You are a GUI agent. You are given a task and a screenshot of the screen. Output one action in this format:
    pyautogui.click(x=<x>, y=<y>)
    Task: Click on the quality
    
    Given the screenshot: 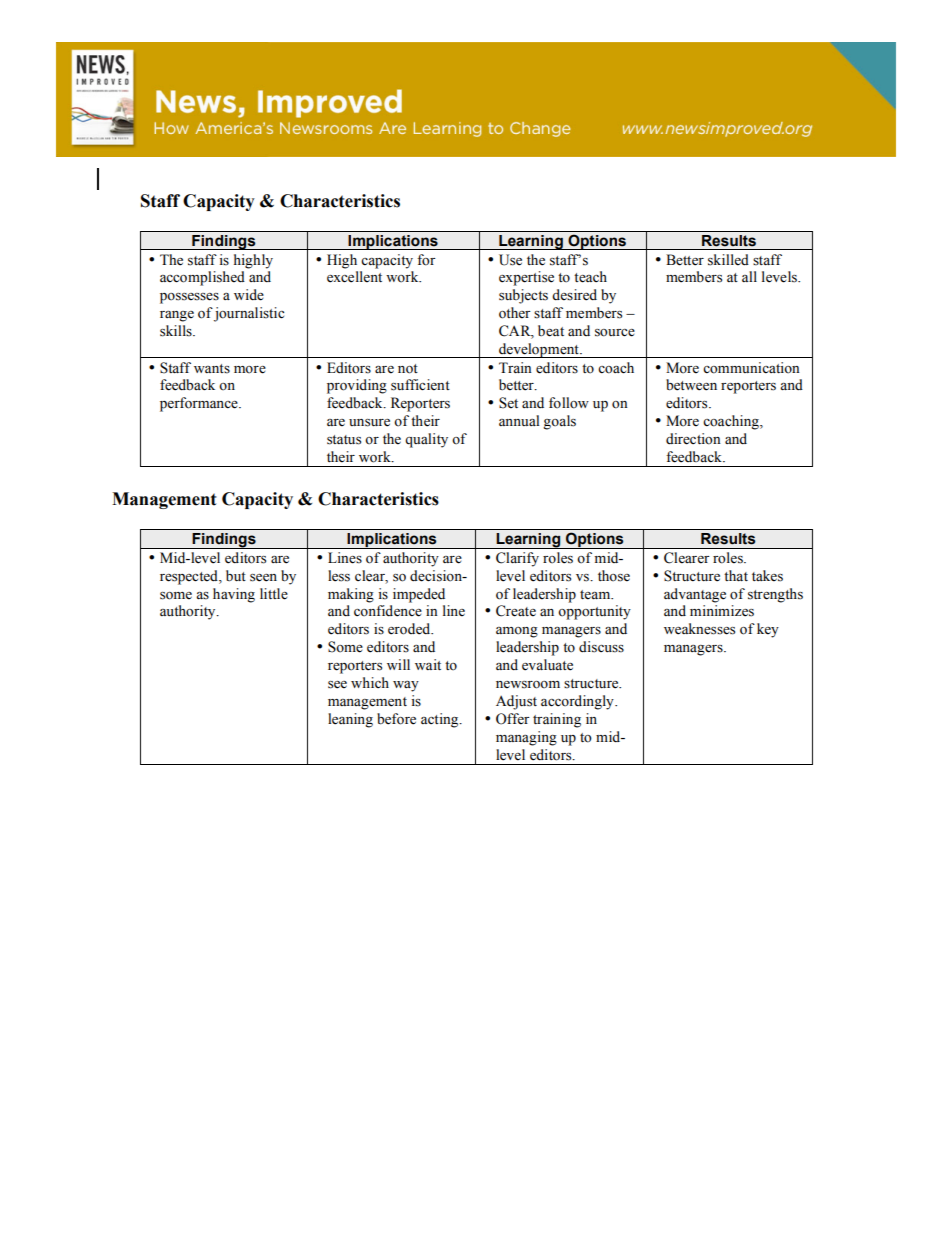 What is the action you would take?
    pyautogui.click(x=426, y=440)
